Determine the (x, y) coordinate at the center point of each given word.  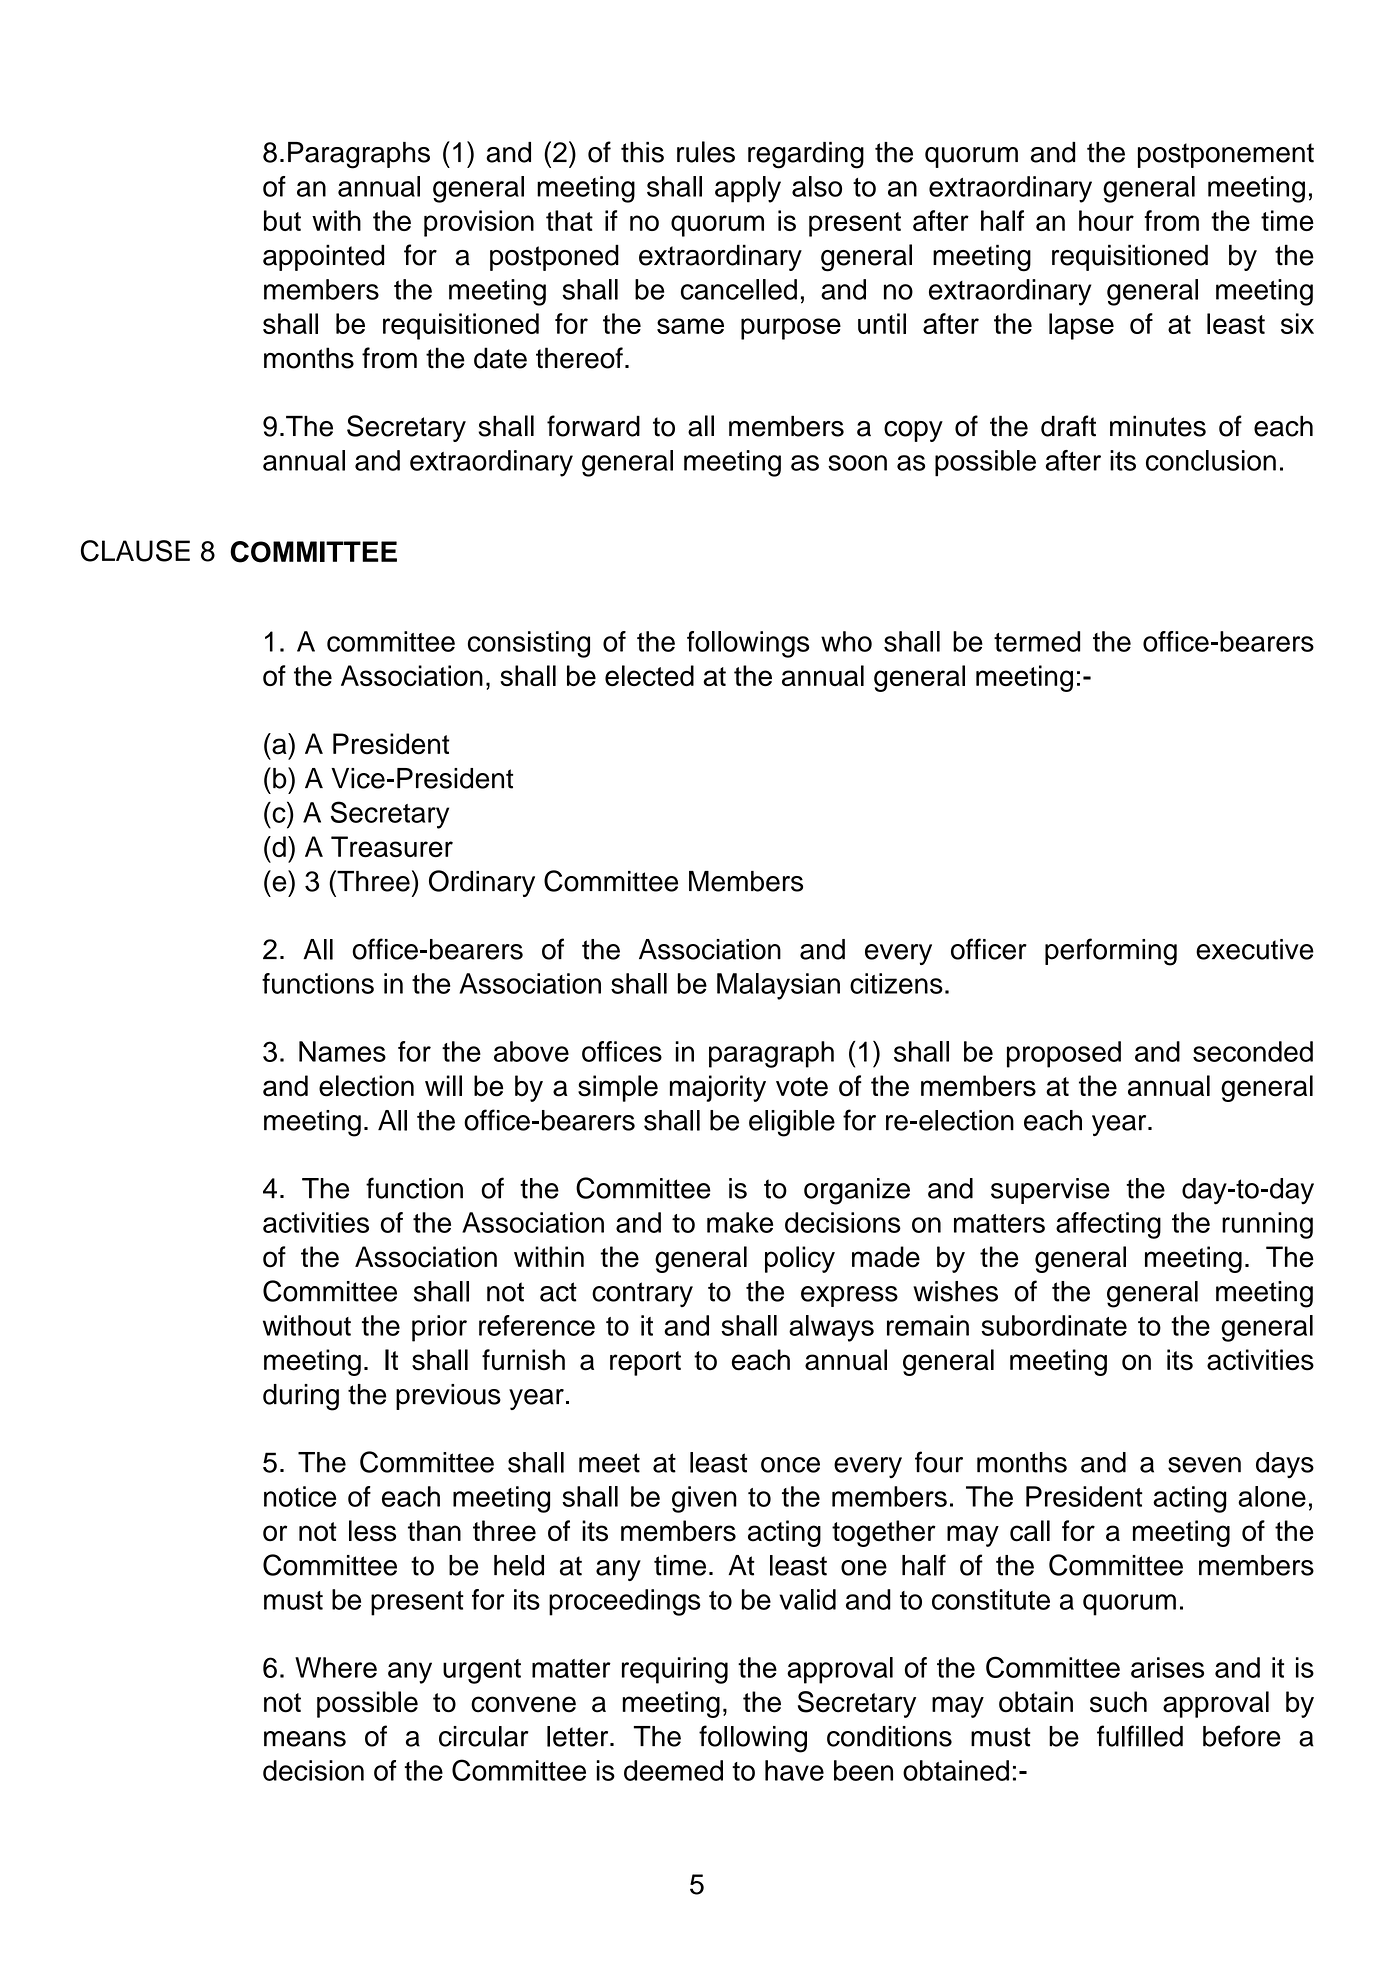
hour (1106, 220)
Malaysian (778, 986)
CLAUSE (135, 551)
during (301, 1397)
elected (649, 676)
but (282, 220)
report (645, 1363)
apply (748, 189)
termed (1037, 641)
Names (342, 1051)
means (305, 1739)
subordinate (1054, 1325)
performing (1111, 952)
